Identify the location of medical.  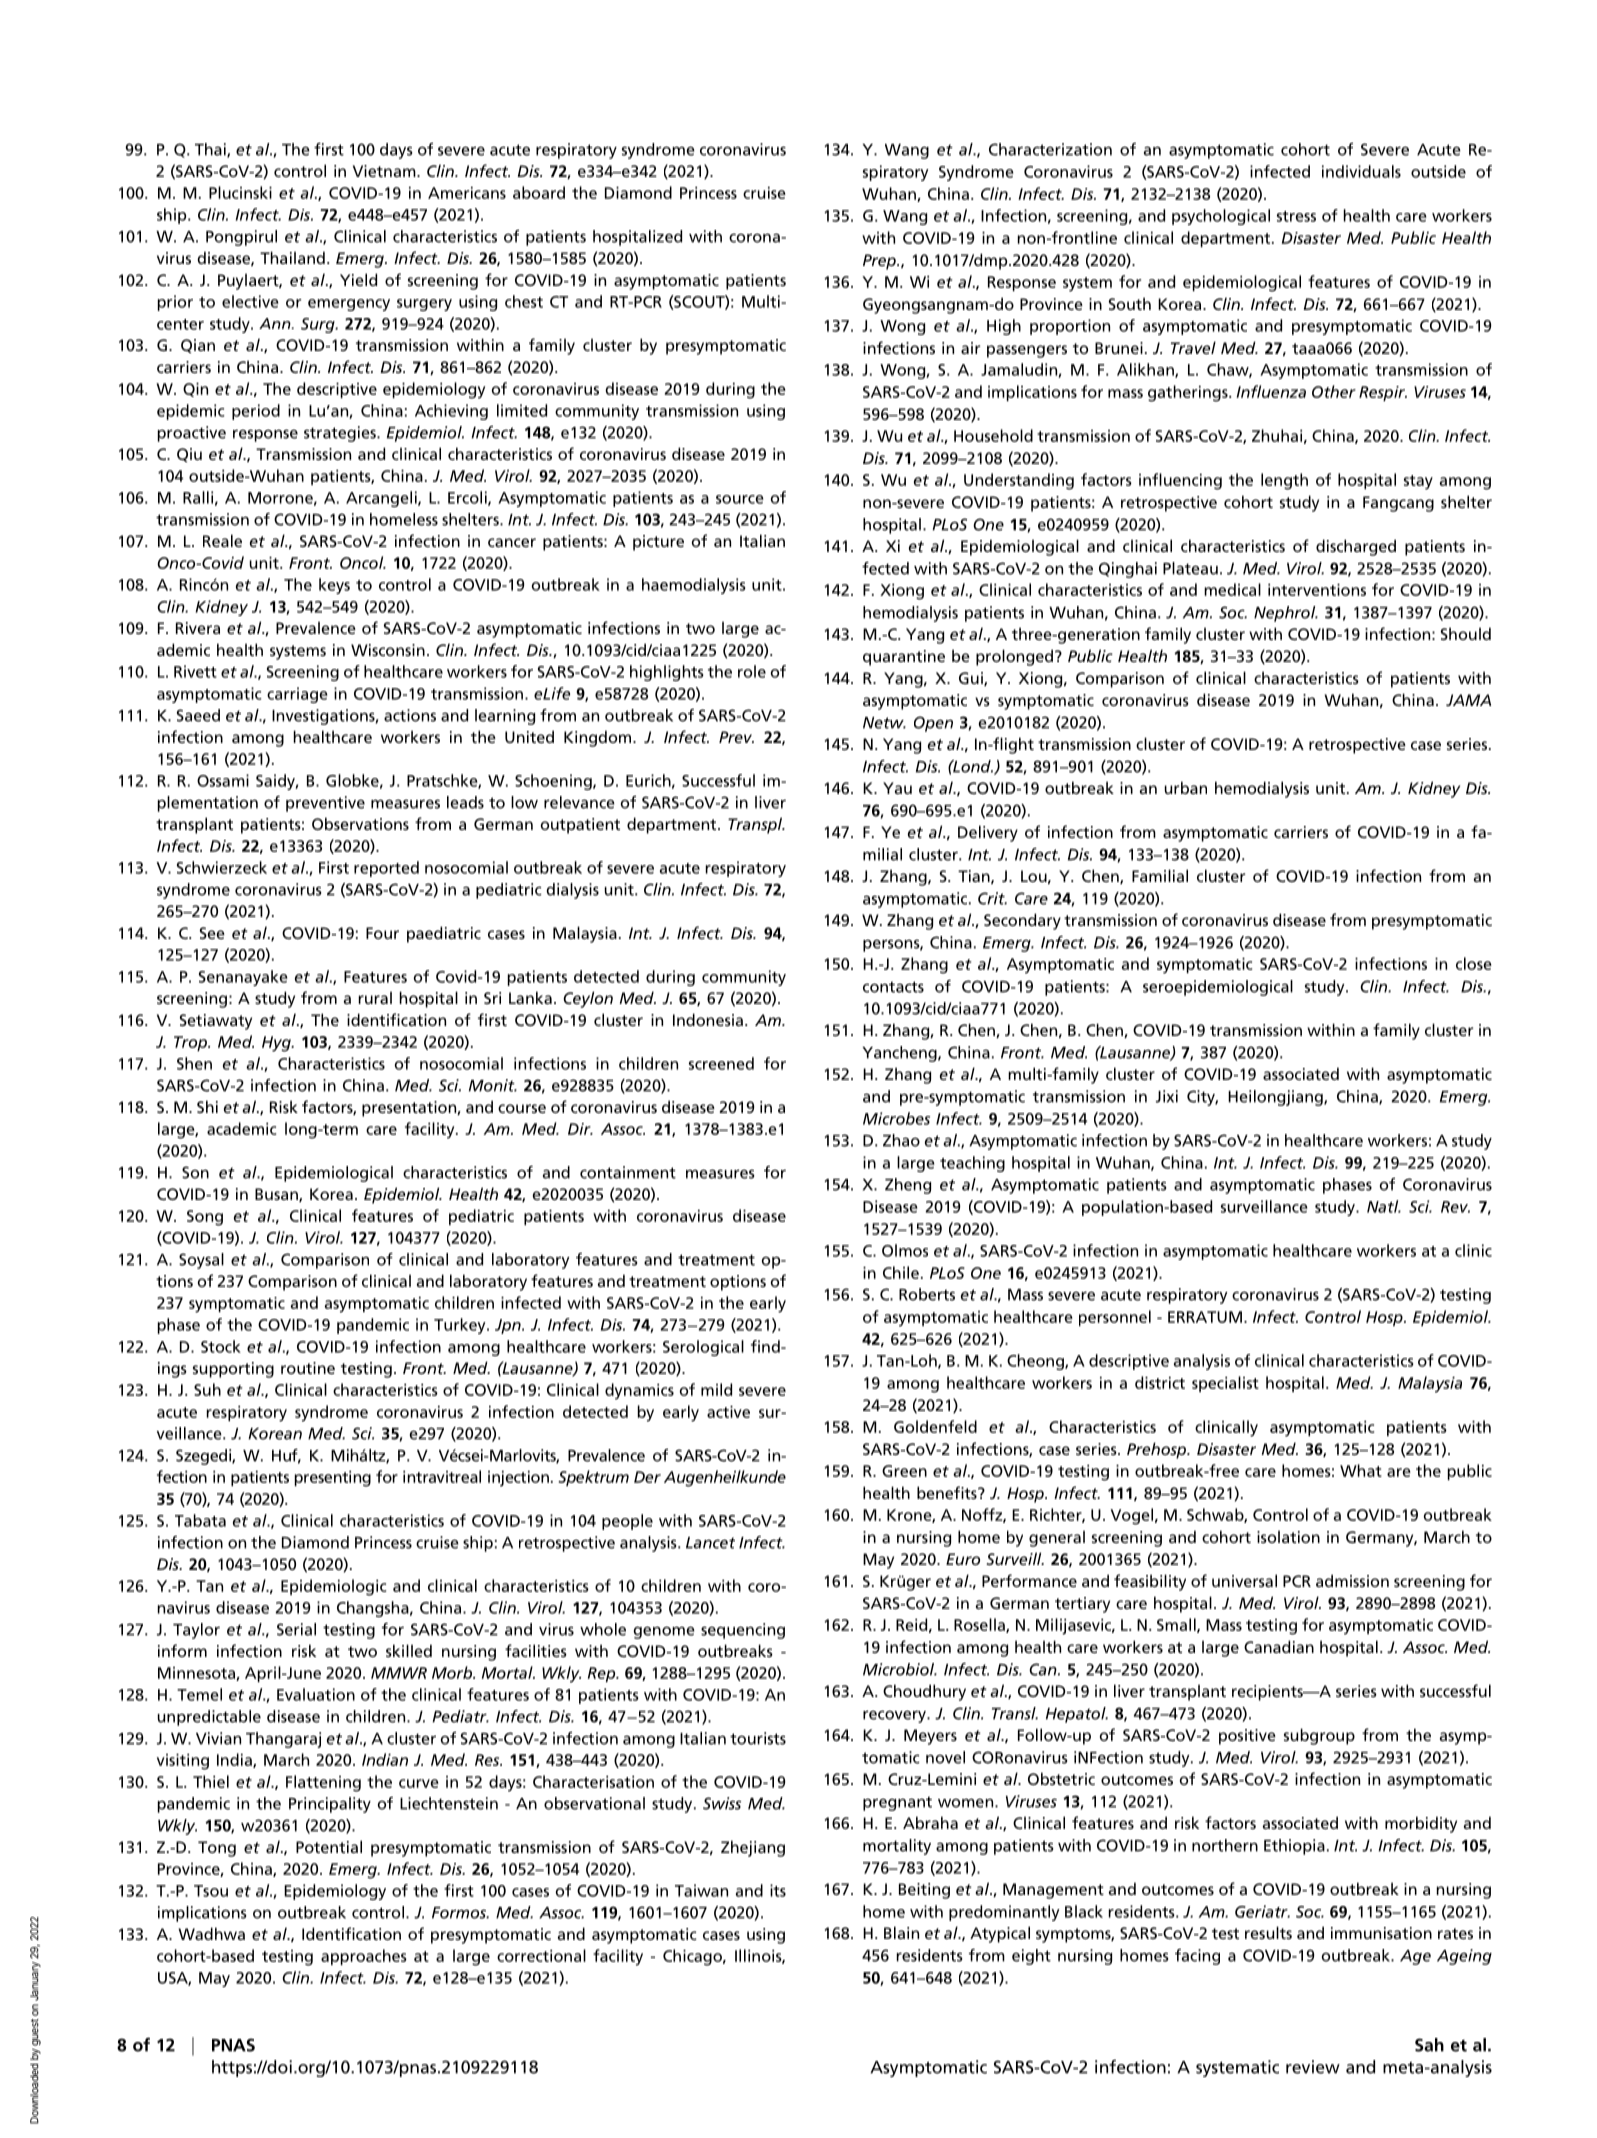
(1232, 589).
